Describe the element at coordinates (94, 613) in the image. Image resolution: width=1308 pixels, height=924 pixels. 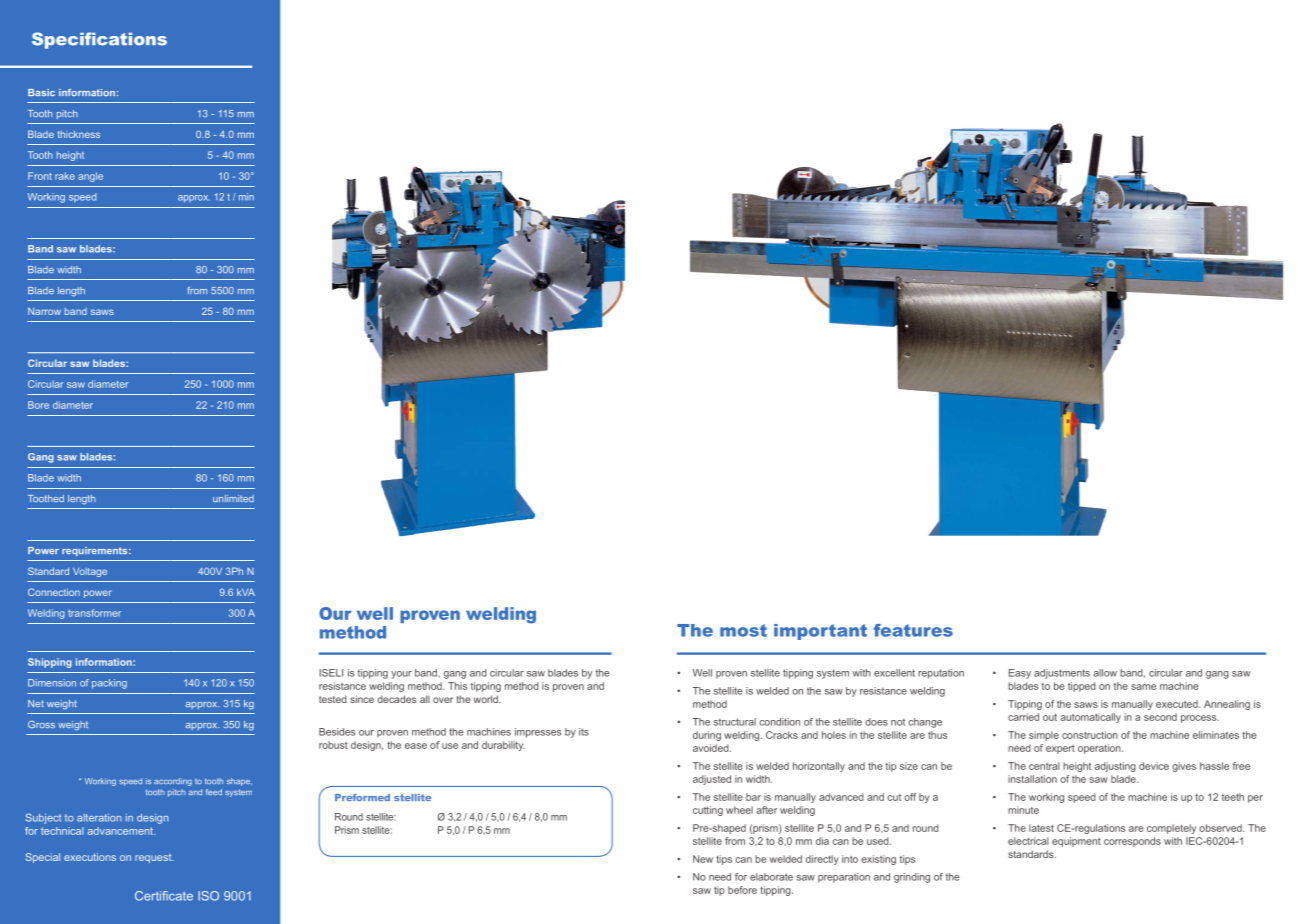
I see `transformer` at that location.
